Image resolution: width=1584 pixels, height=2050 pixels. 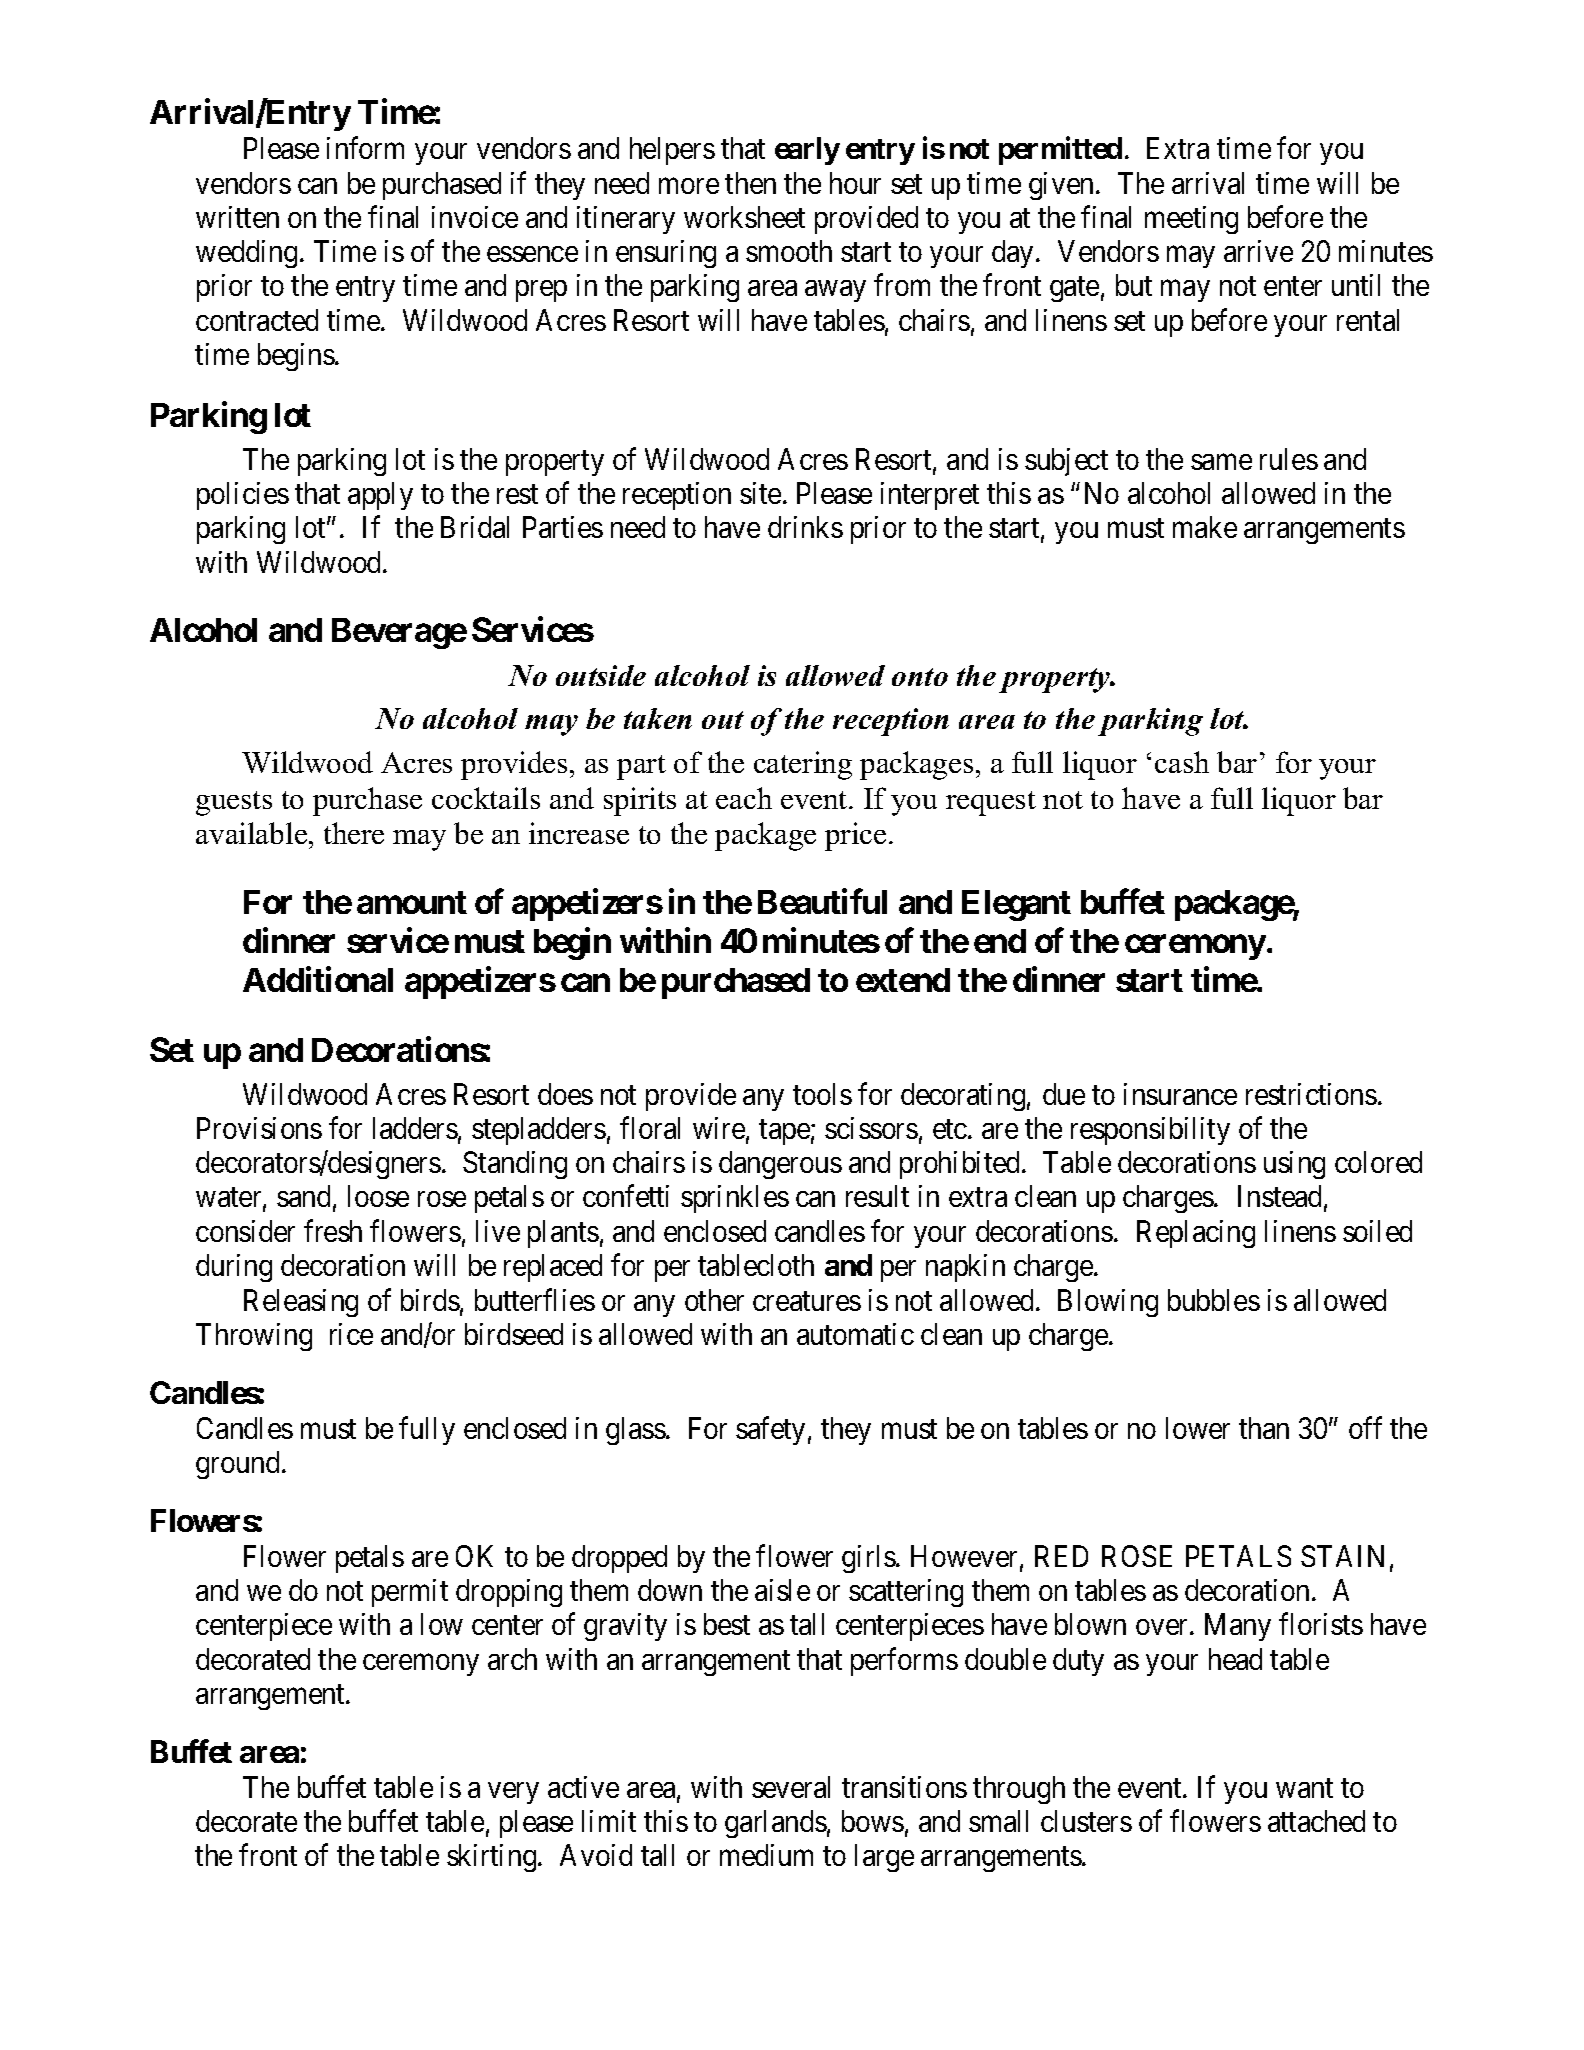 What do you see at coordinates (493, 1858) in the screenshot?
I see `skirting` at bounding box center [493, 1858].
